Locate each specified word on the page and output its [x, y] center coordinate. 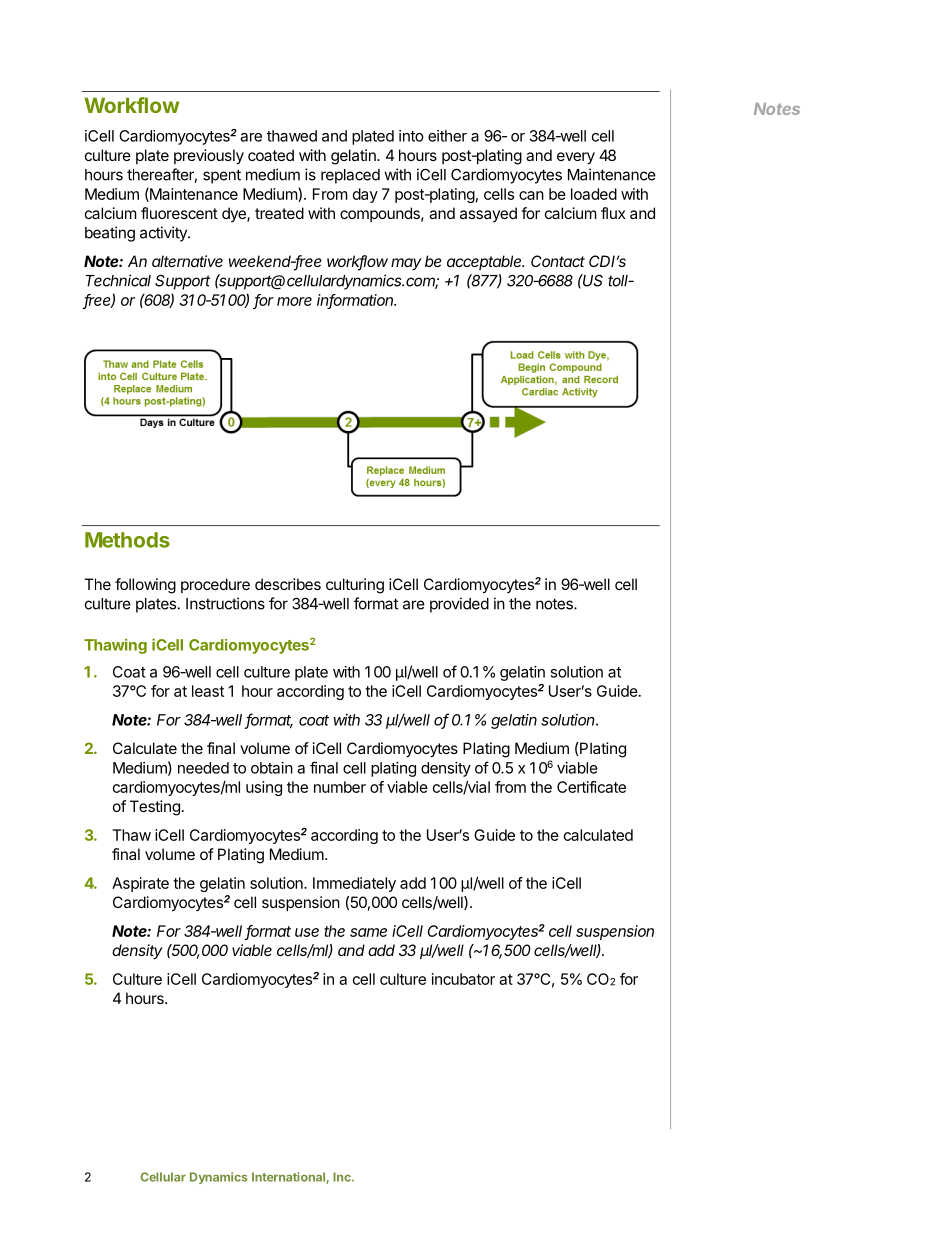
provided [459, 605]
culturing [355, 586]
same [368, 932]
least [208, 691]
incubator [463, 979]
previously [209, 157]
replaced [350, 176]
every [576, 158]
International [289, 1178]
